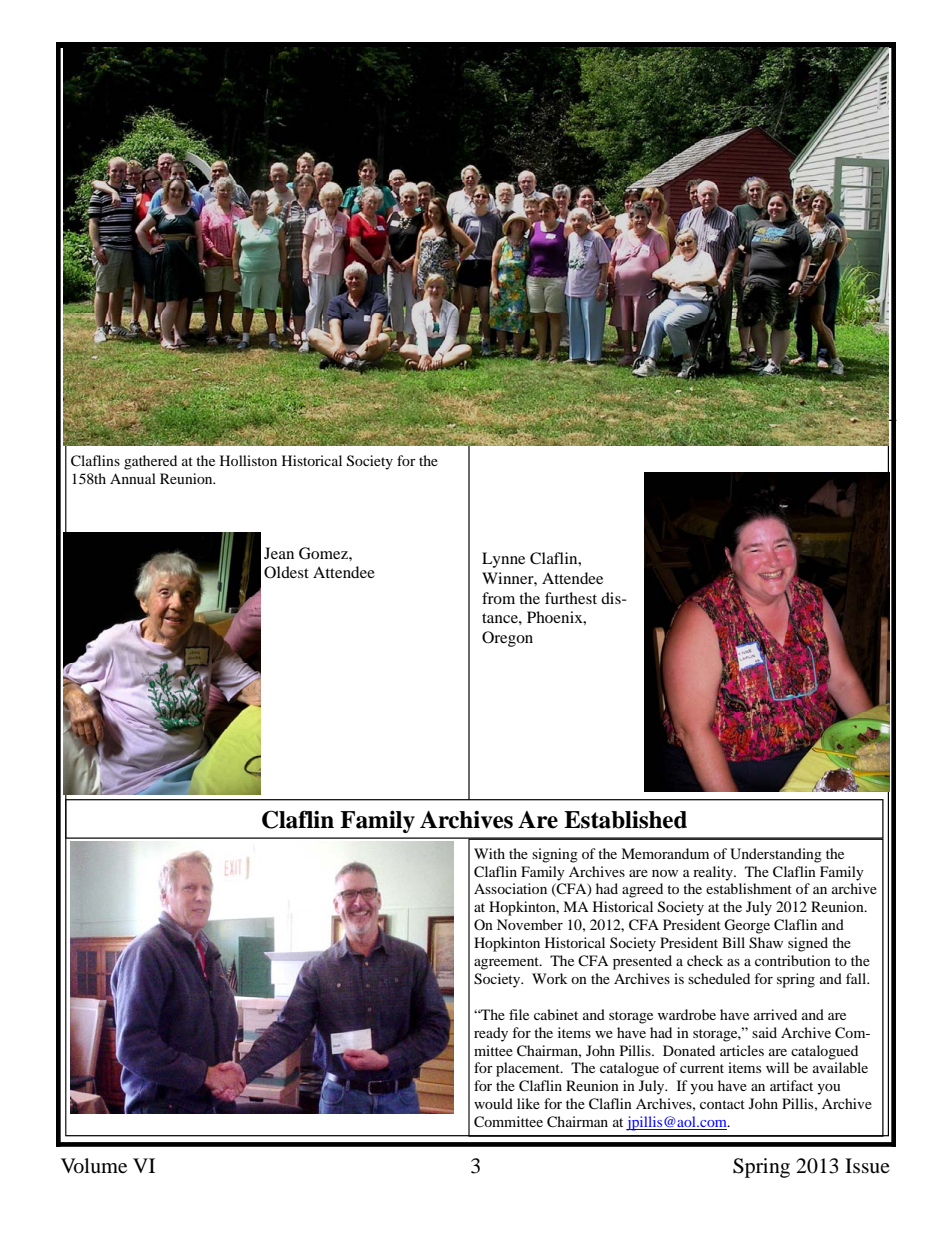 This screenshot has width=952, height=1233. Describe the element at coordinates (503, 560) in the screenshot. I see `Lynne` at that location.
